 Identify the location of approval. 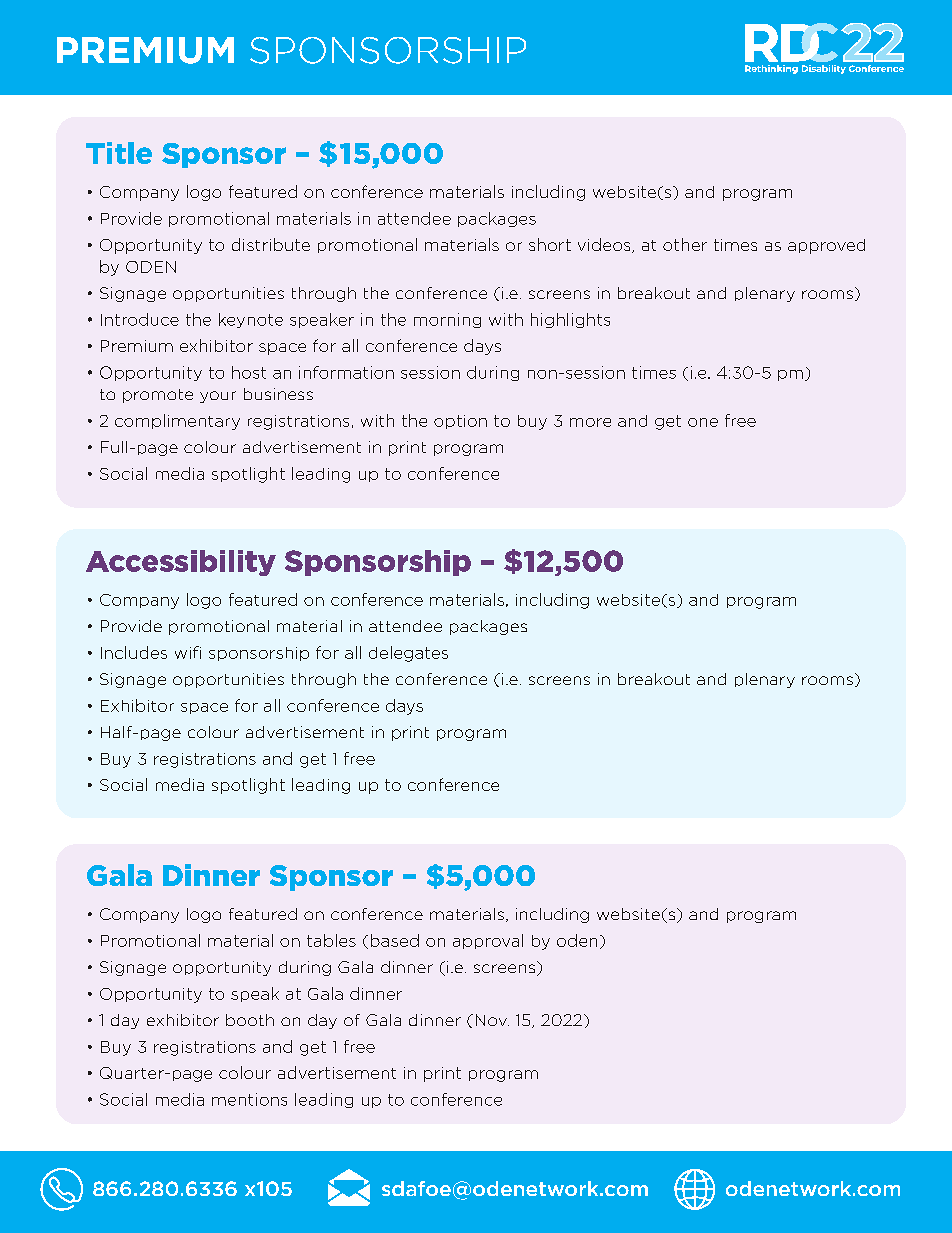
(488, 941).
